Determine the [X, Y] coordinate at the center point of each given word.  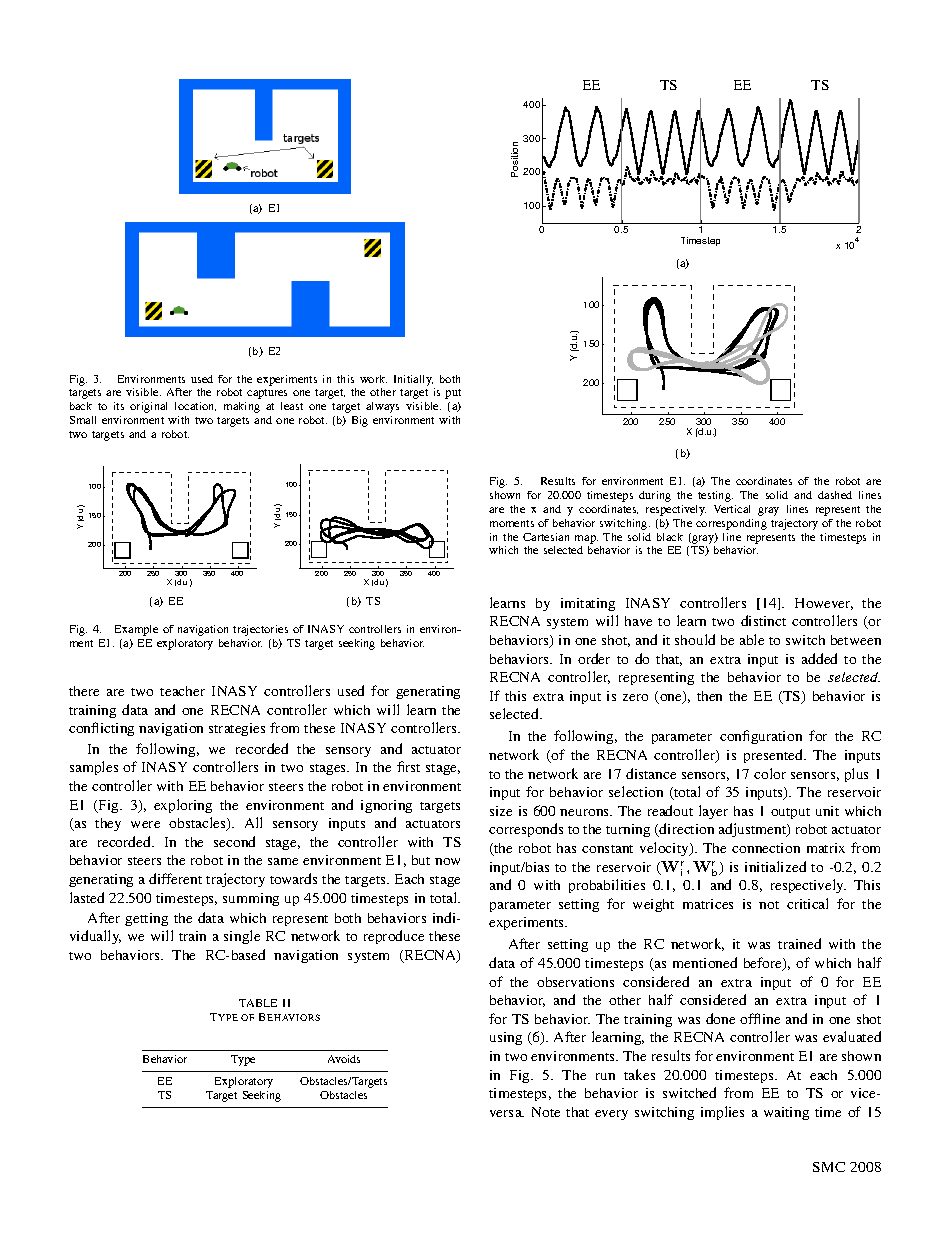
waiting [786, 1113]
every [611, 1115]
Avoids [344, 1059]
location [195, 406]
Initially [413, 380]
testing [715, 496]
